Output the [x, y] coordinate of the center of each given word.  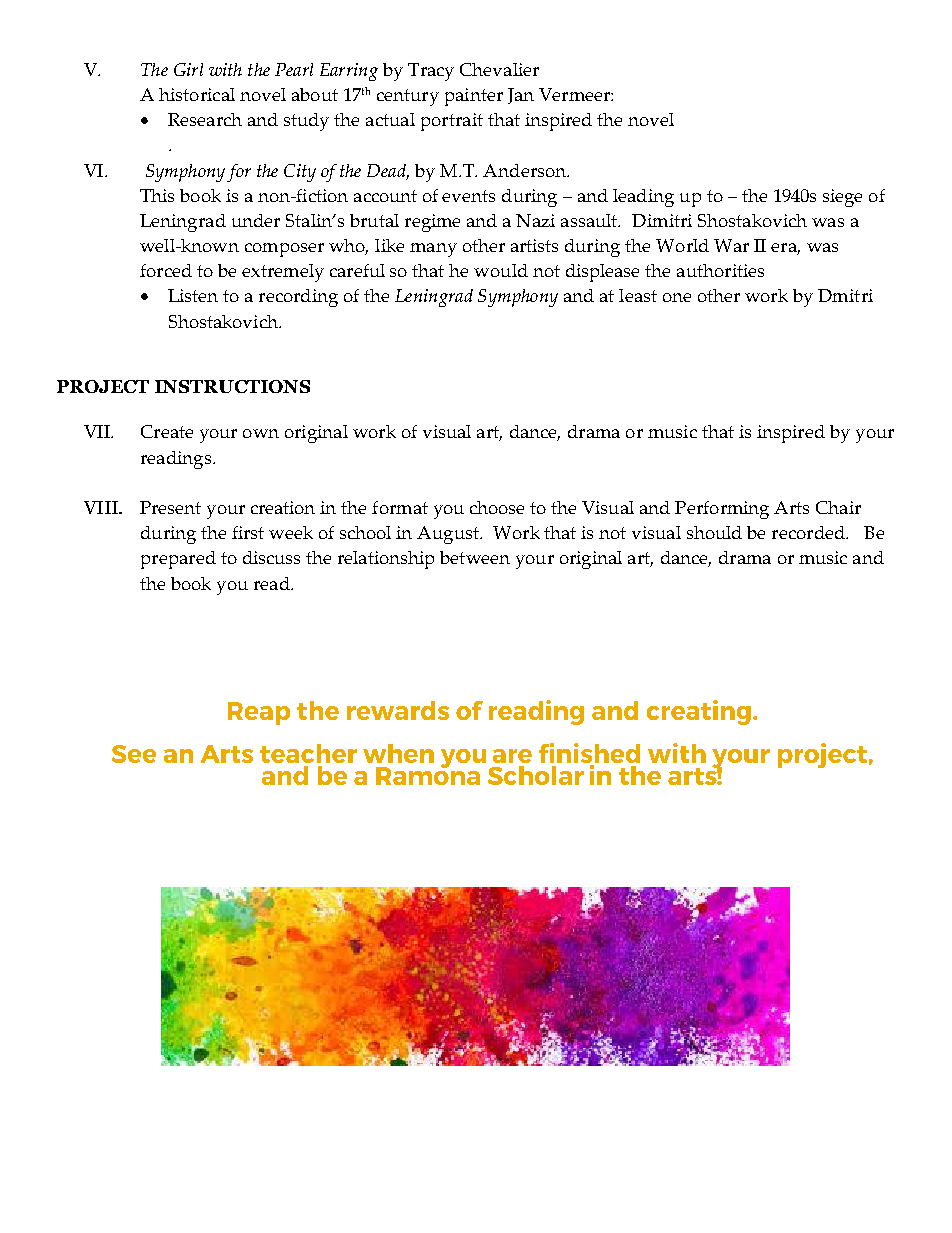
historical [197, 94]
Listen [193, 295]
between [475, 557]
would [501, 270]
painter [474, 97]
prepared [178, 560]
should [714, 532]
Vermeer [575, 94]
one [677, 297]
